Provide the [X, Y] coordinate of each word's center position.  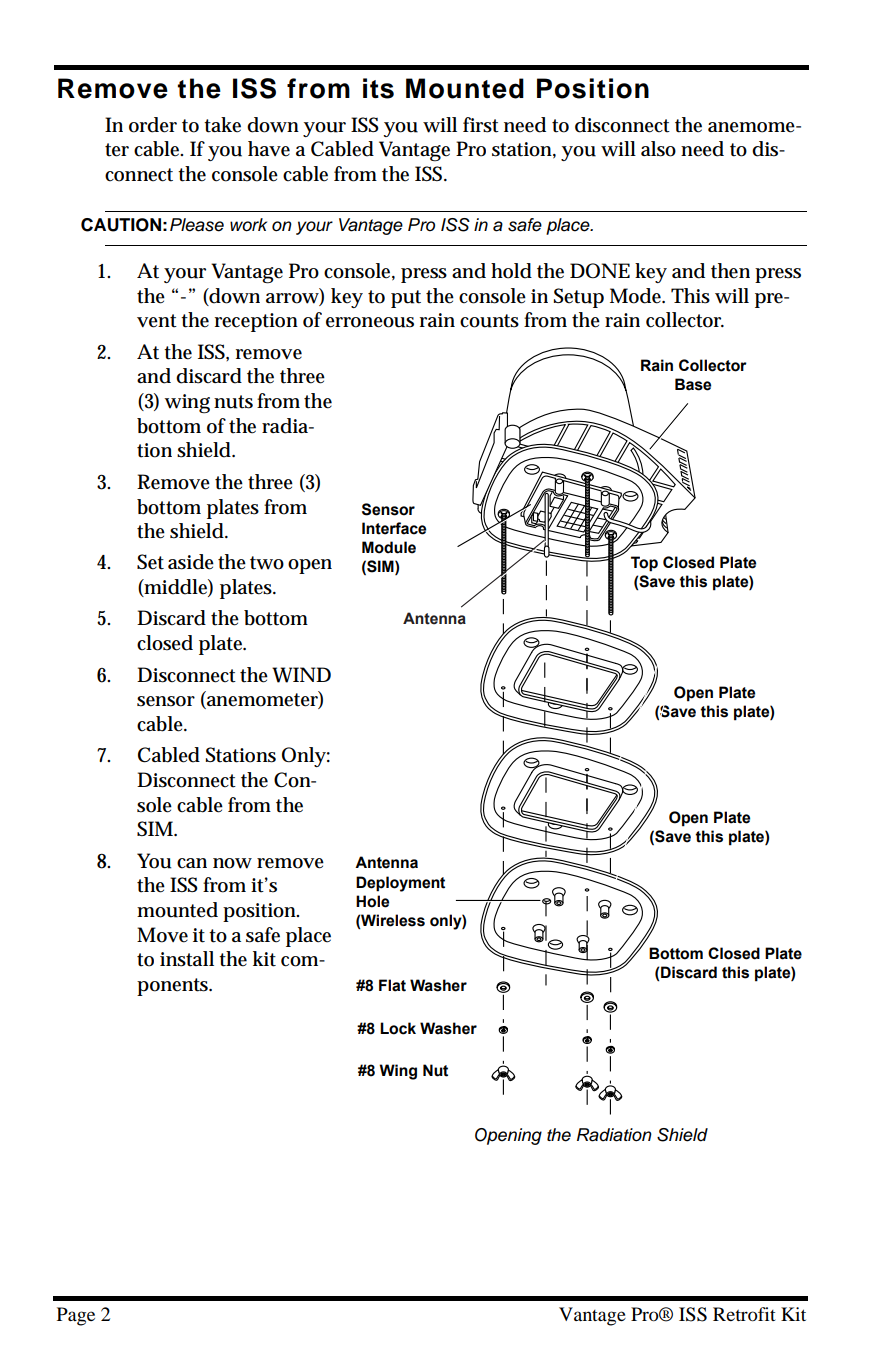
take [222, 125]
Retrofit [744, 1314]
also [658, 149]
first [481, 125]
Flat [392, 985]
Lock [398, 1028]
